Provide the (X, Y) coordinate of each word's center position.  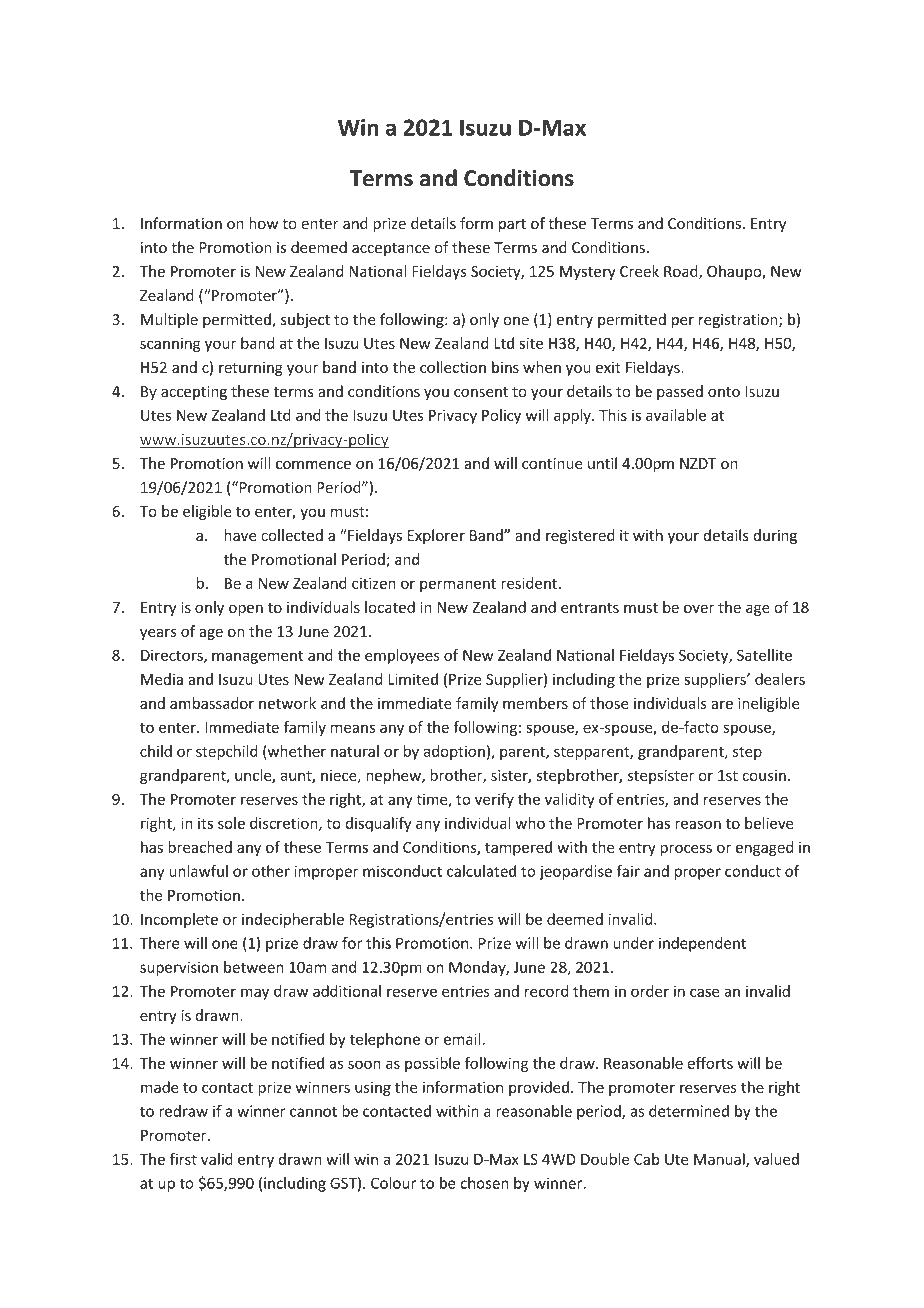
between (253, 967)
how (263, 223)
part (512, 225)
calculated (481, 871)
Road (682, 272)
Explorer (436, 536)
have (240, 535)
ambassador (212, 703)
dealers (780, 679)
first (183, 1159)
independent (702, 944)
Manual (720, 1160)
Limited (413, 679)
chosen (484, 1183)
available (676, 415)
